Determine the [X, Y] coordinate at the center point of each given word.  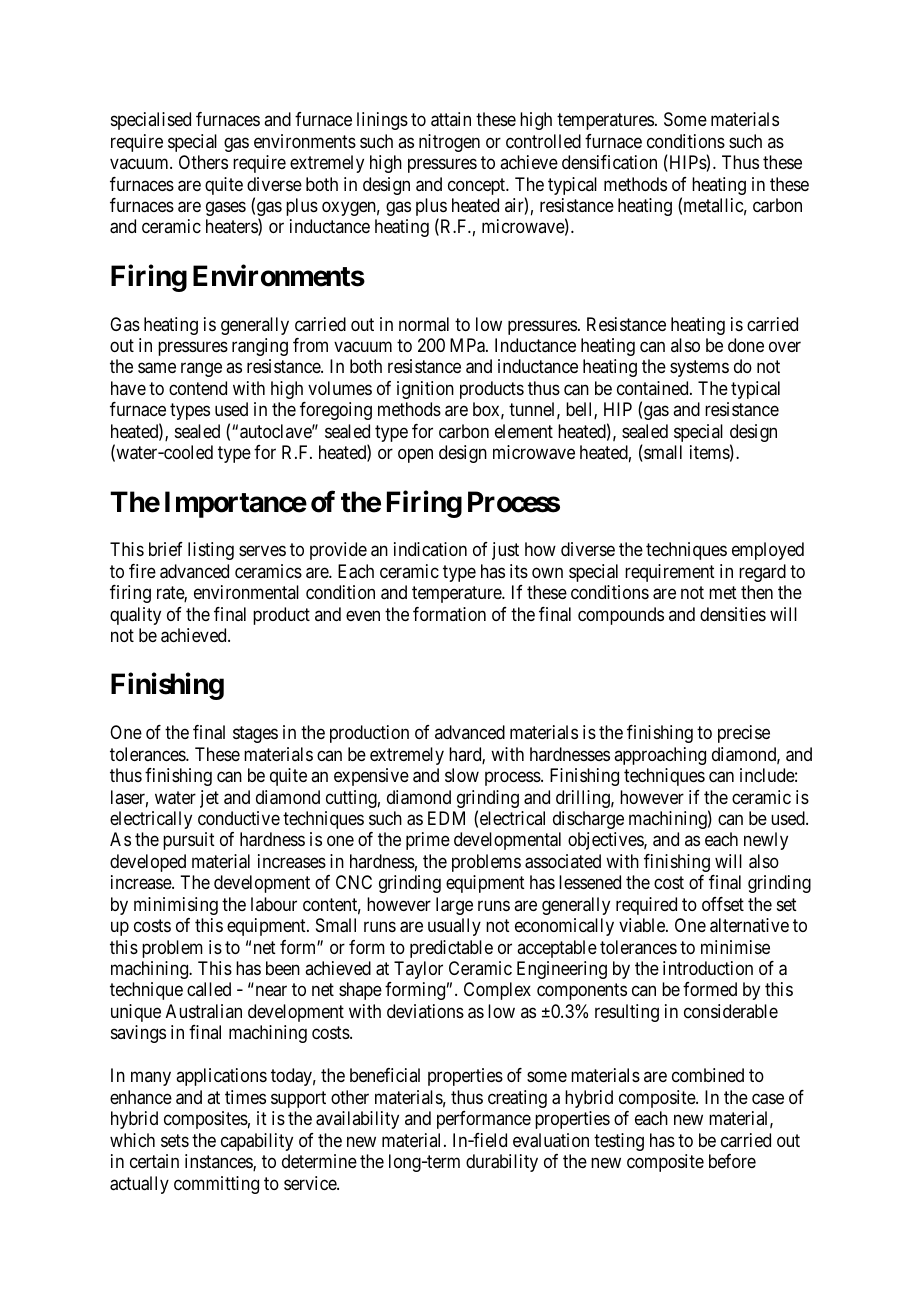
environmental [246, 592]
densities [733, 614]
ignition [425, 390]
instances [219, 1162]
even [363, 615]
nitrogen [449, 143]
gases [226, 208]
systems [699, 369]
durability [502, 1163]
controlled [543, 141]
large [454, 906]
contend [198, 388]
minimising [176, 906]
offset [723, 904]
